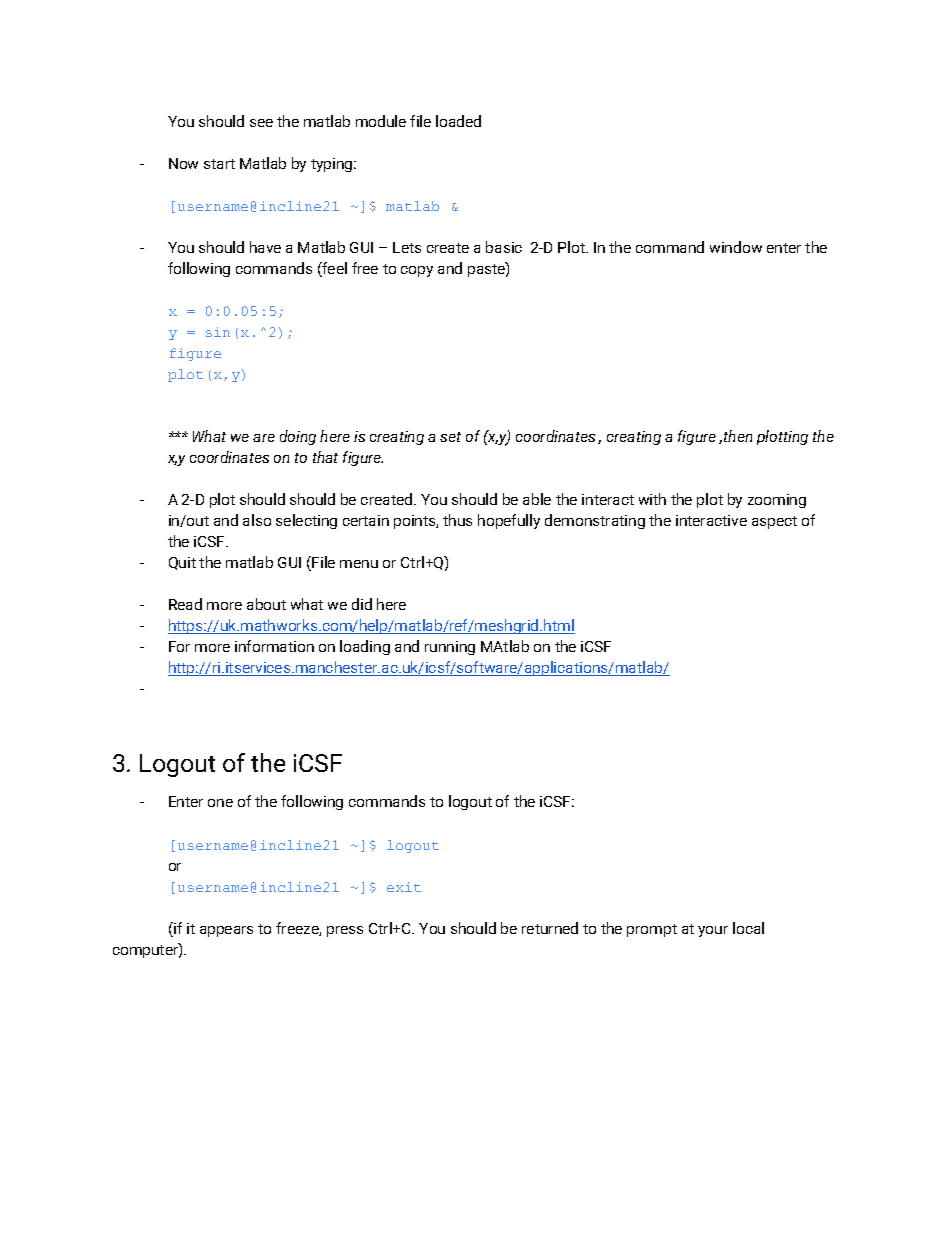 The height and width of the screenshot is (1233, 952). What do you see at coordinates (652, 499) in the screenshot?
I see `with` at bounding box center [652, 499].
